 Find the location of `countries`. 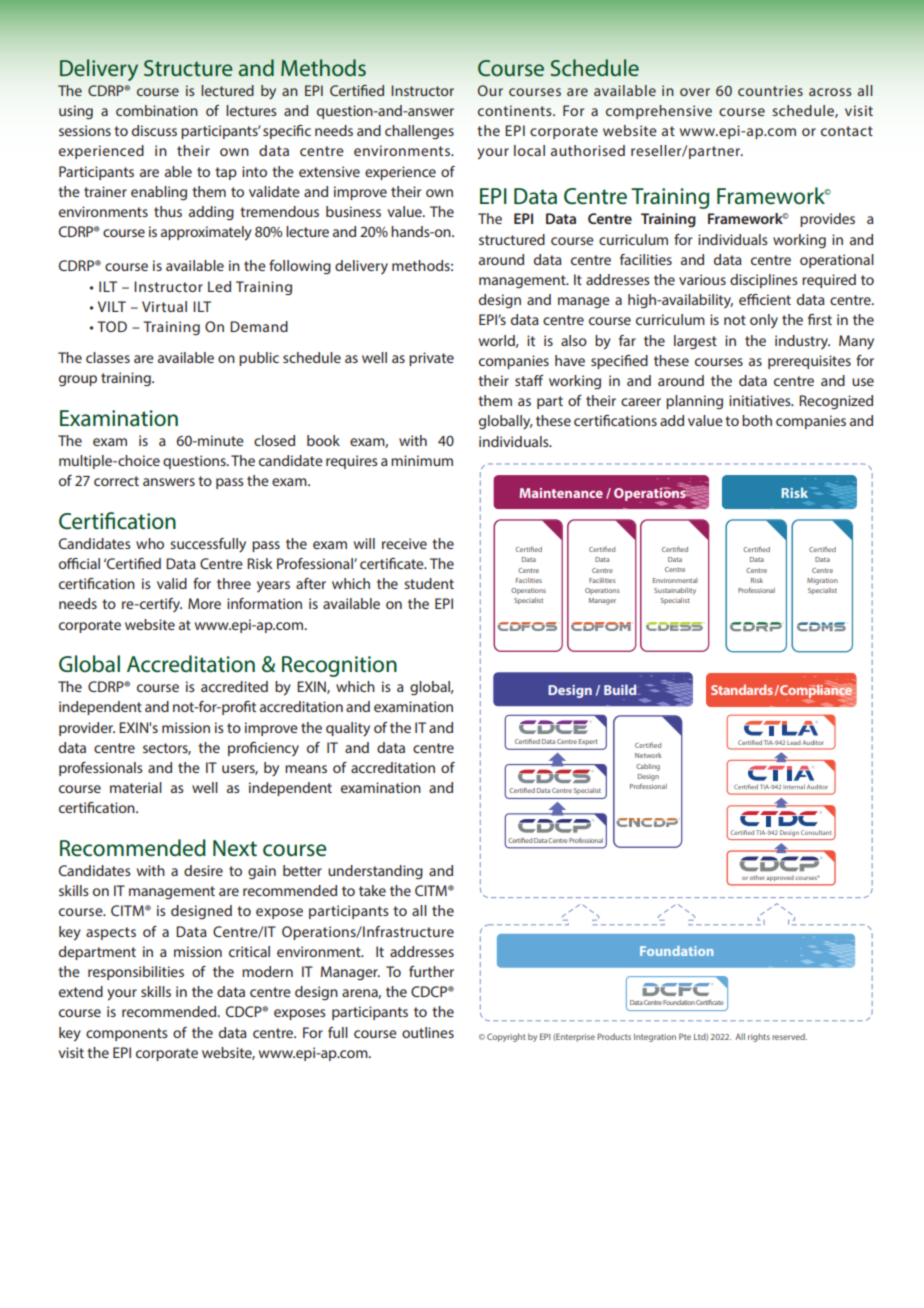

countries is located at coordinates (770, 90).
